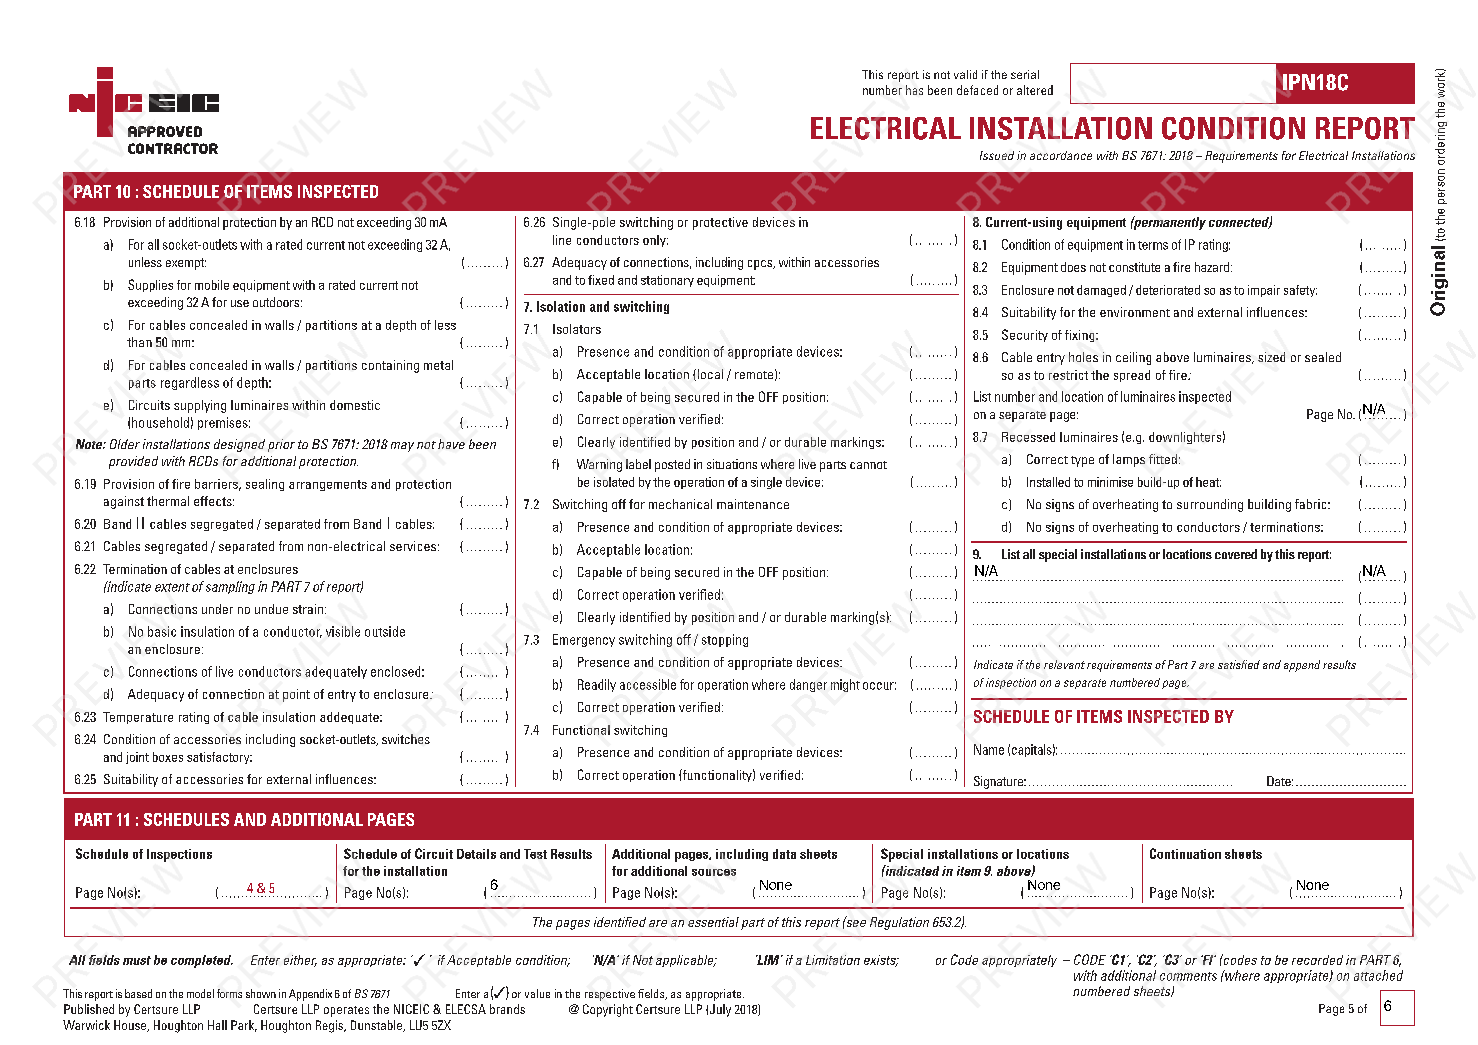 This document has width=1478, height=1045. What do you see at coordinates (239, 445) in the document?
I see `designed` at bounding box center [239, 445].
